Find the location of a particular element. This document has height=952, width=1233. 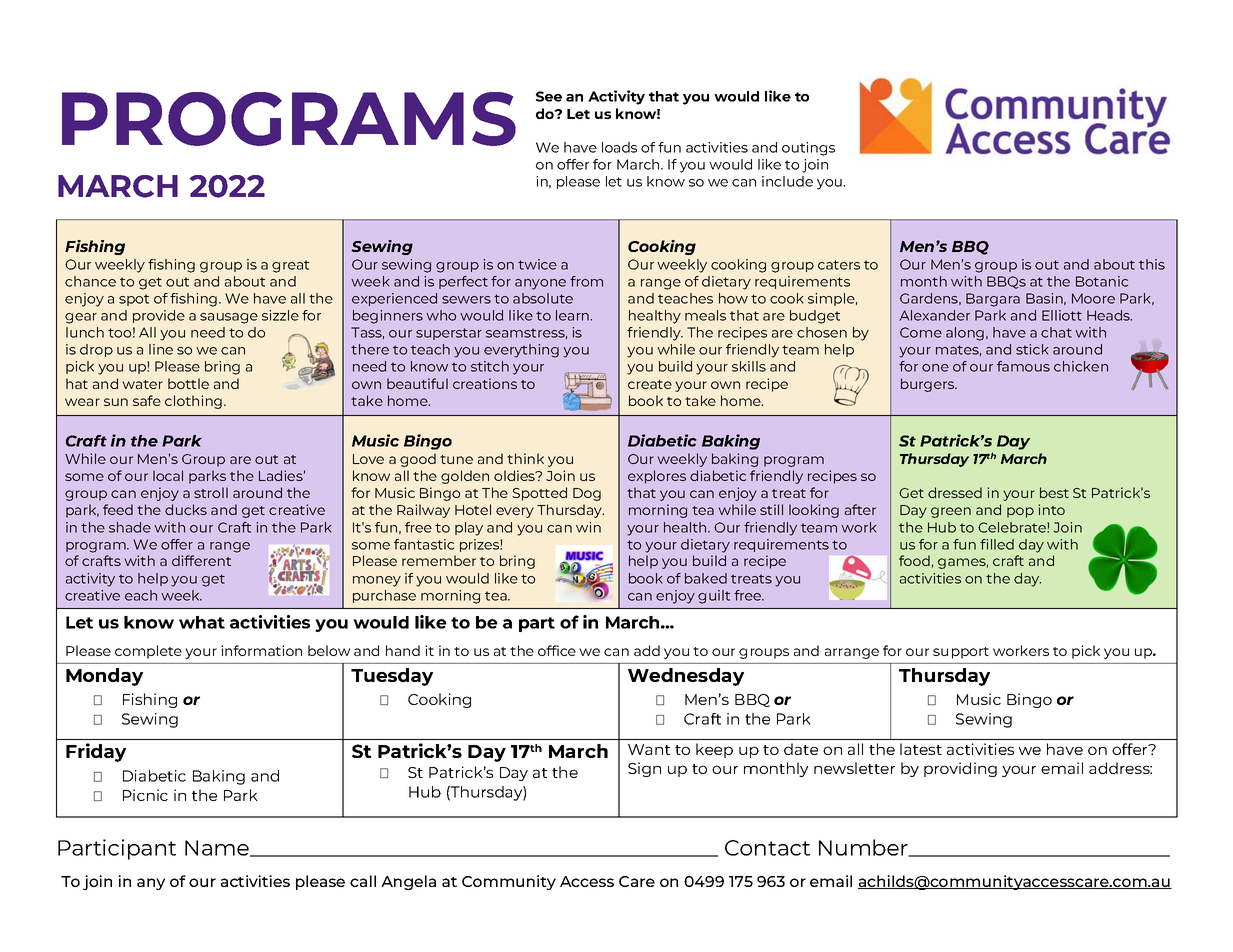

filled is located at coordinates (997, 544).
